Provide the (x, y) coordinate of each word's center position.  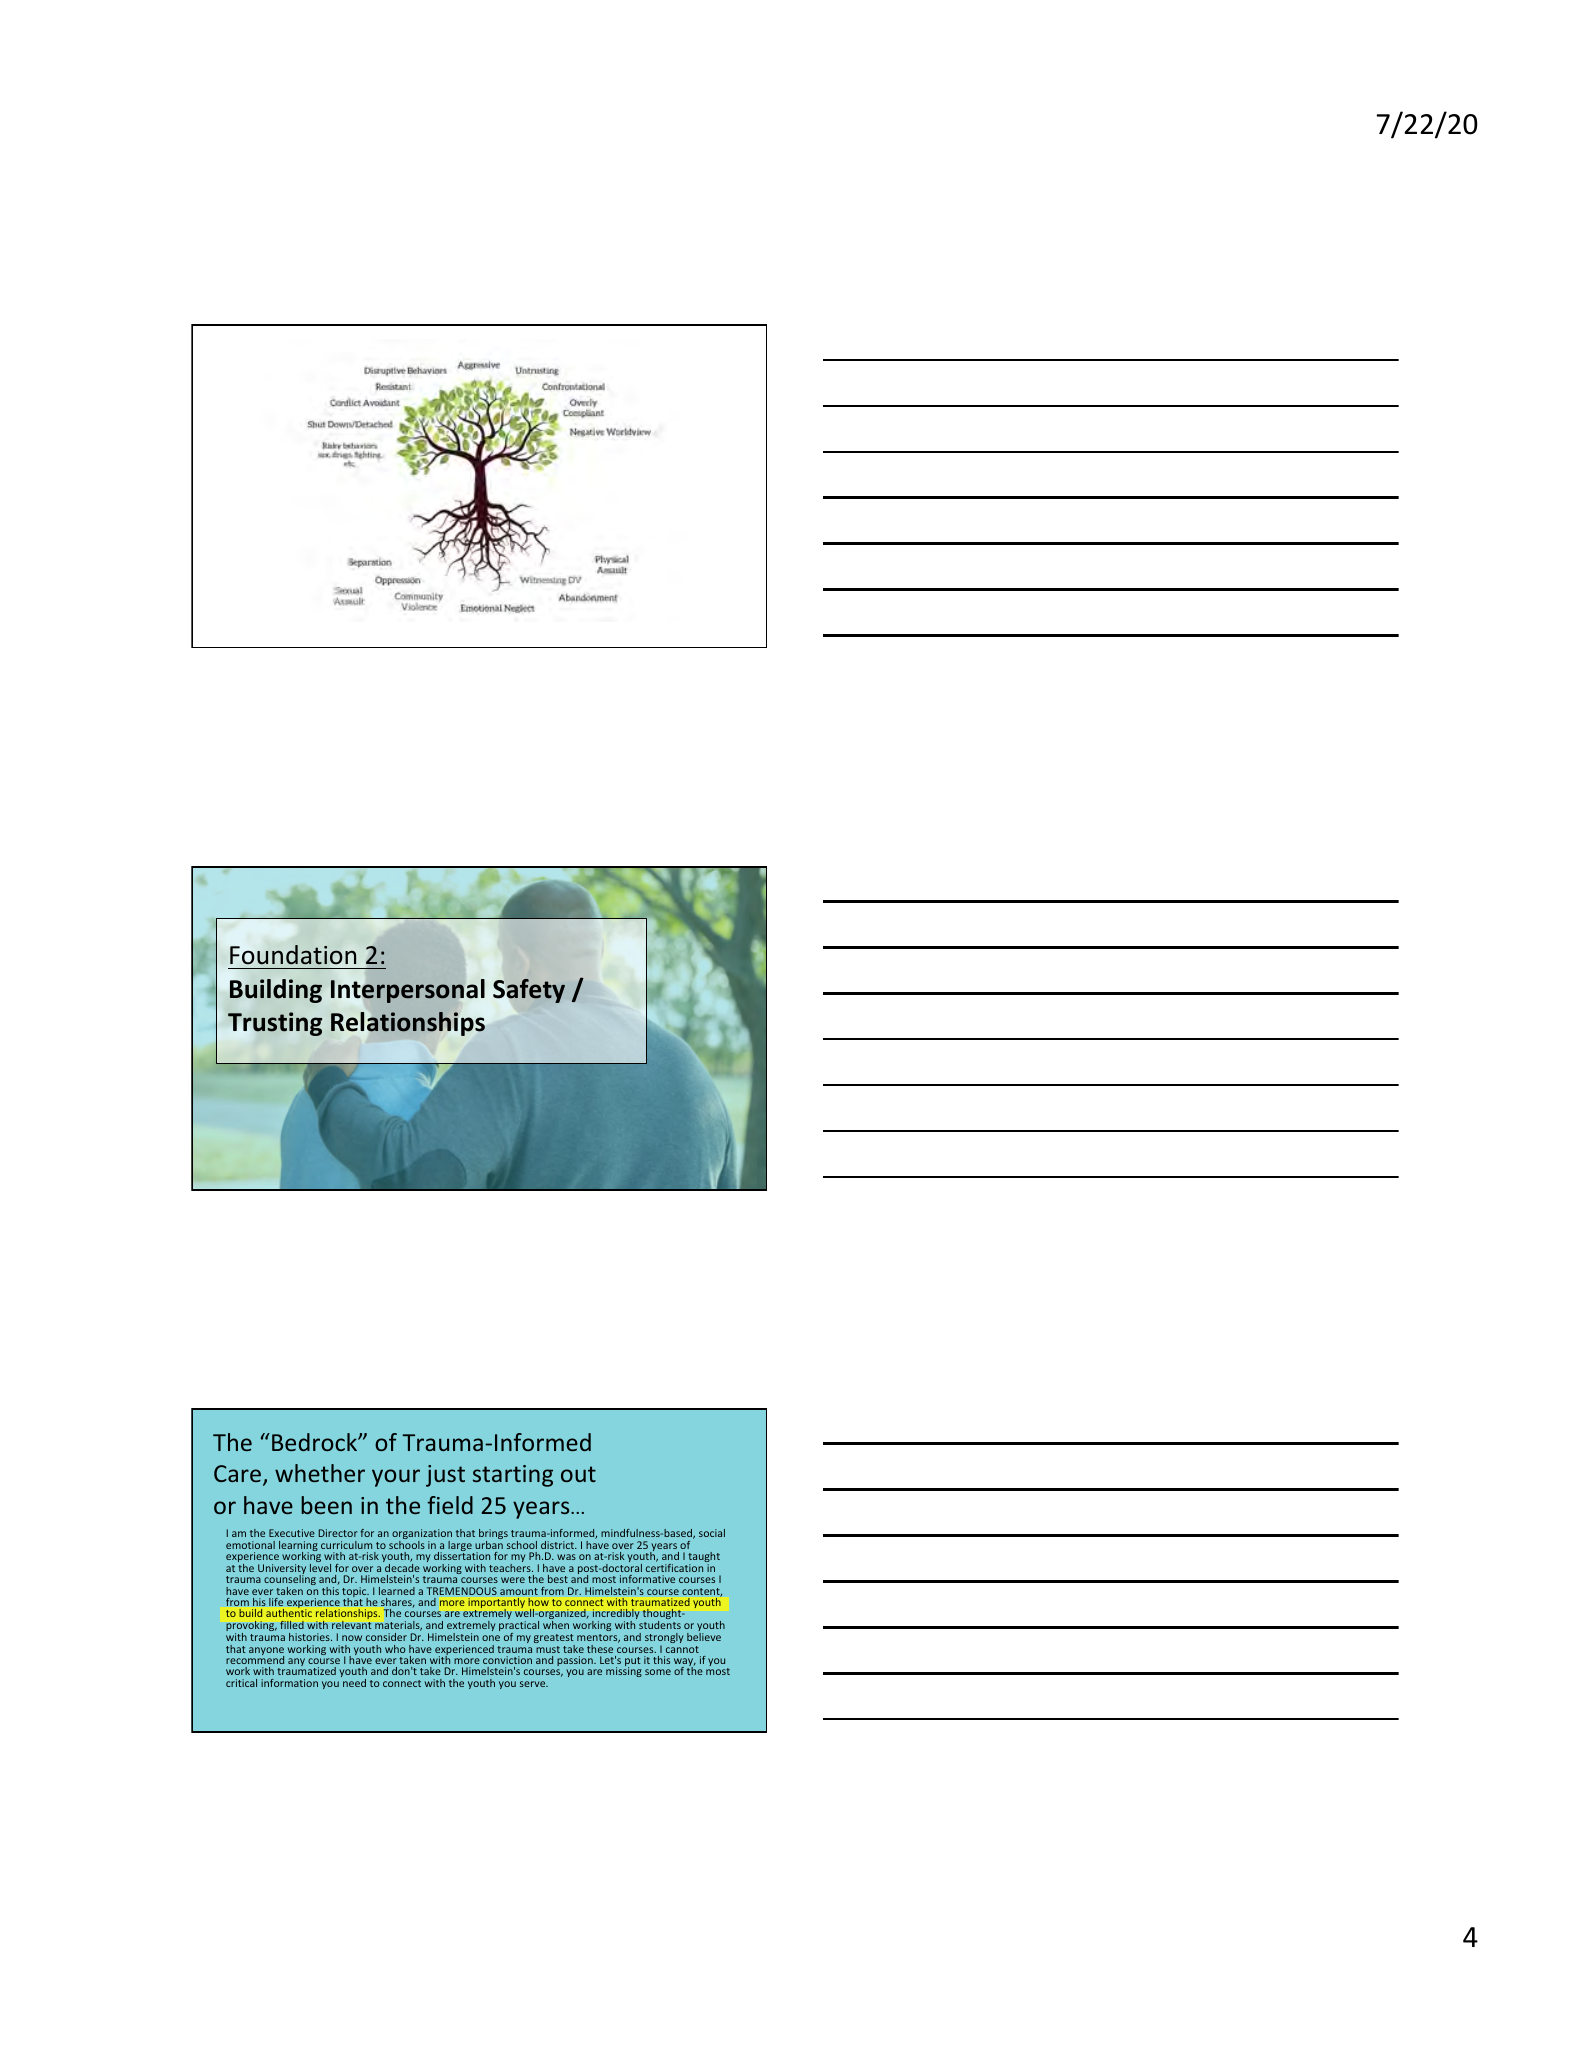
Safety (529, 991)
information (289, 1683)
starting (513, 1476)
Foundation (293, 955)
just (445, 1476)
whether (320, 1473)
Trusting (275, 1024)
